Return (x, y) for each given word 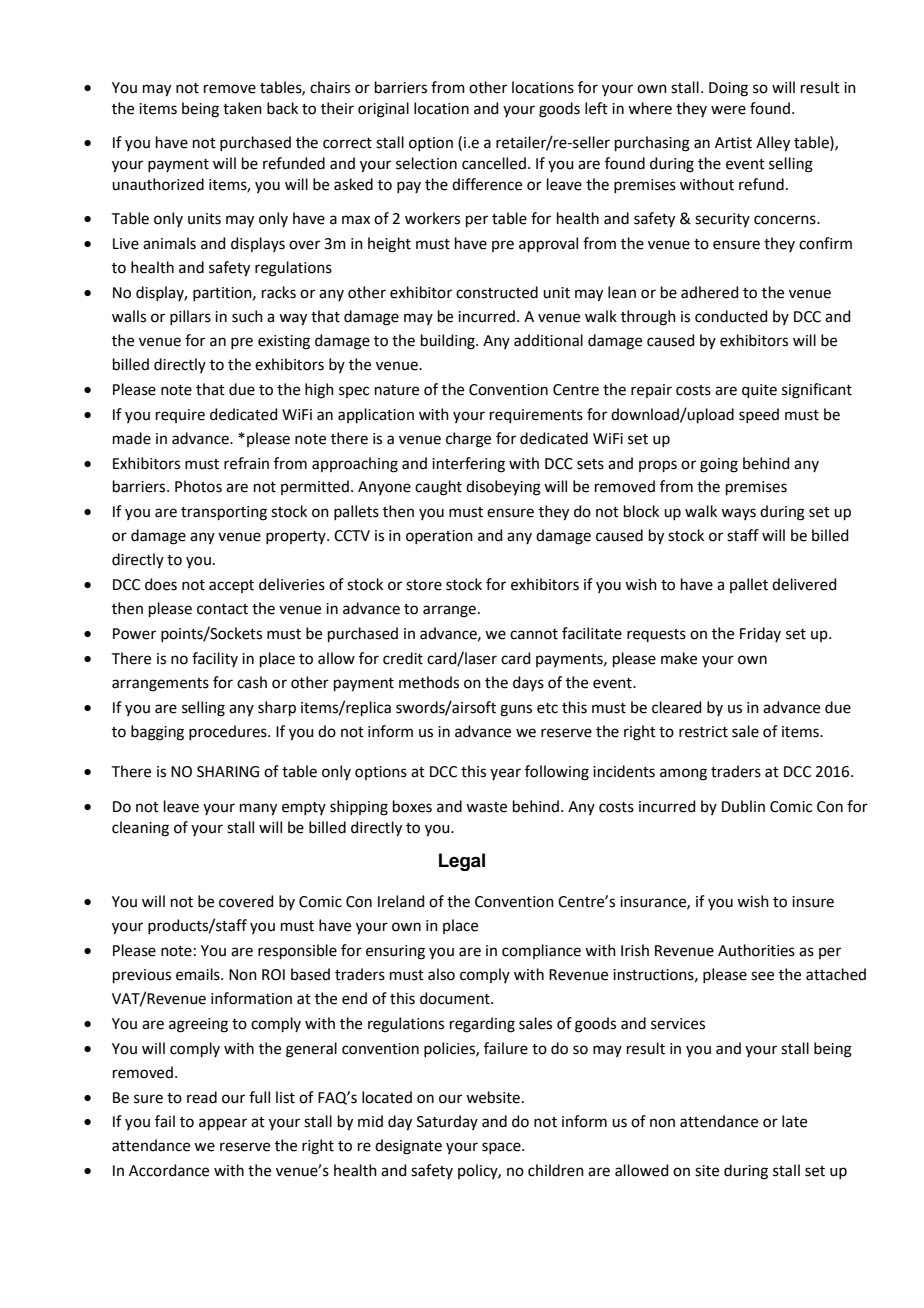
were (728, 110)
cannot (534, 634)
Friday (760, 634)
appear (223, 1124)
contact (222, 609)
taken (242, 108)
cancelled (494, 163)
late (794, 1121)
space (502, 1148)
